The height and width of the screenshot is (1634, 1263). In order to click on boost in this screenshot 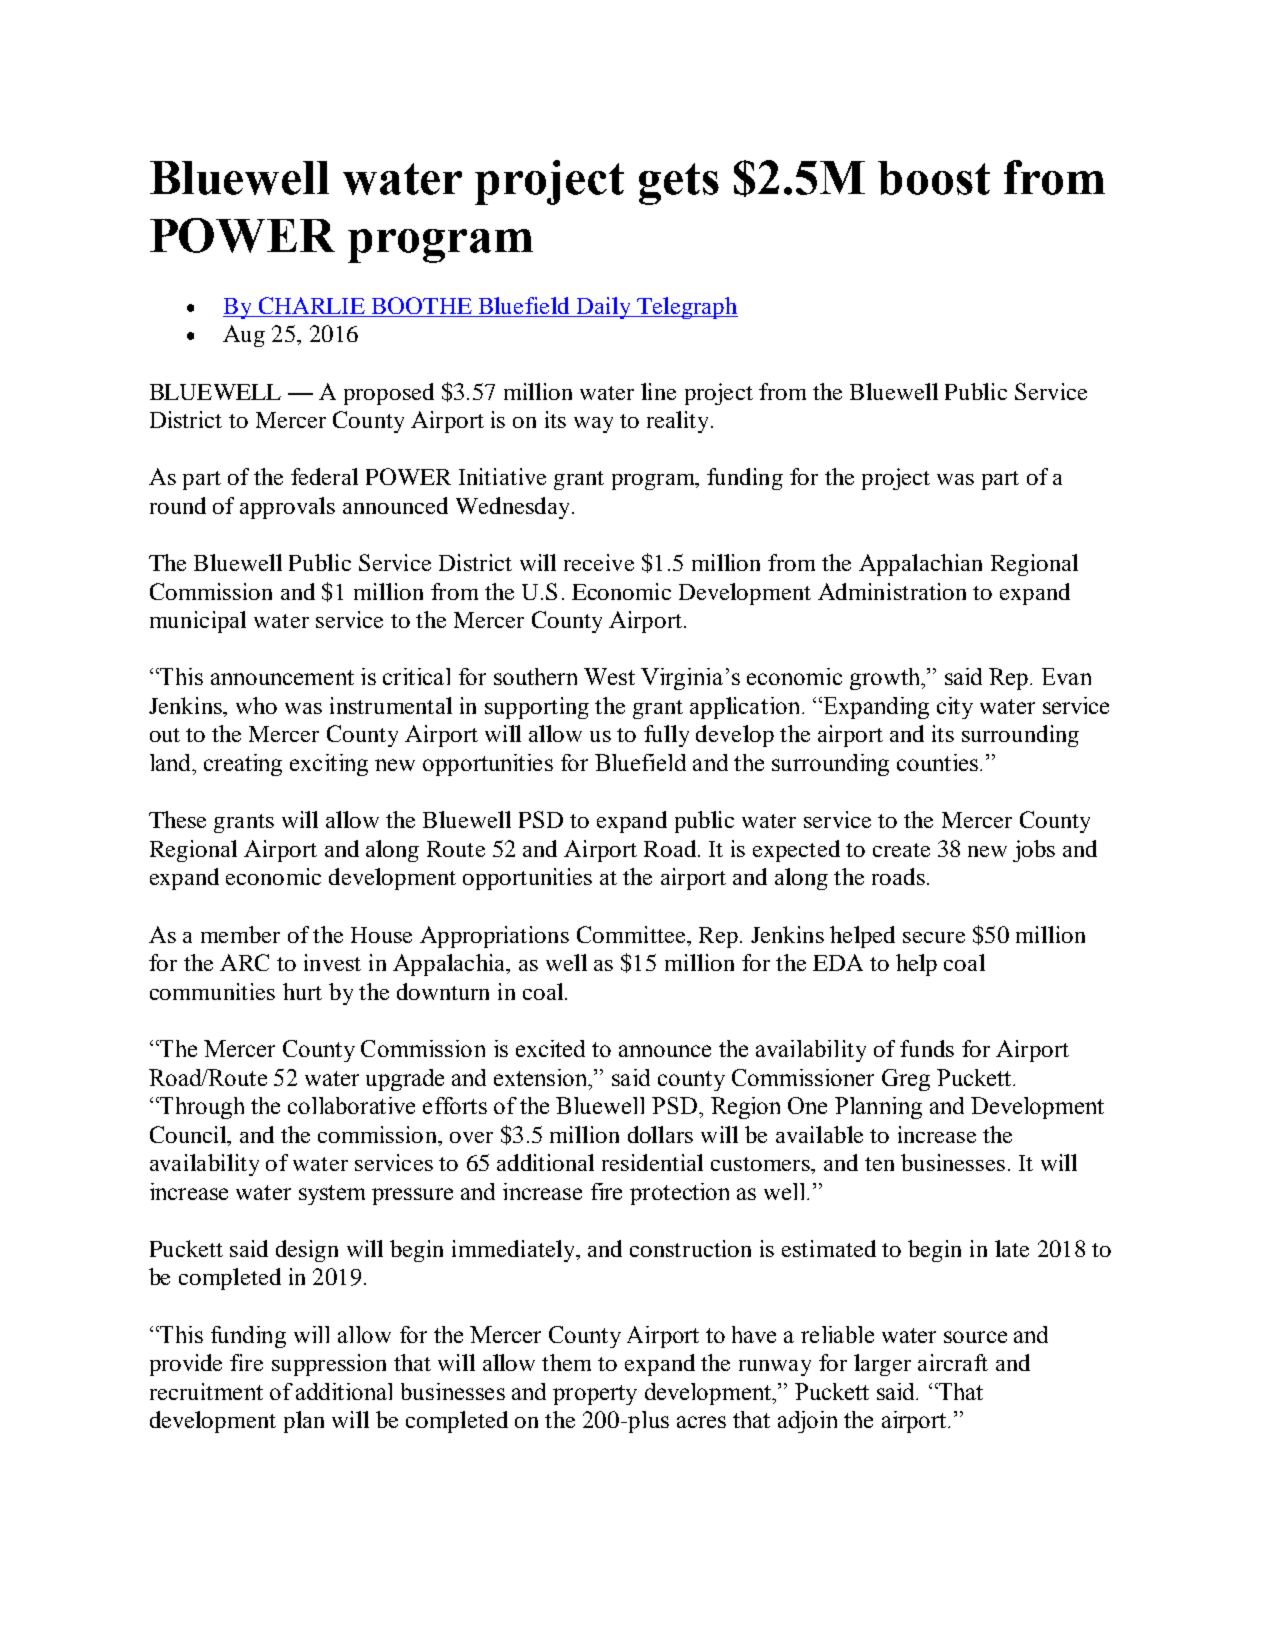, I will do `click(934, 178)`.
